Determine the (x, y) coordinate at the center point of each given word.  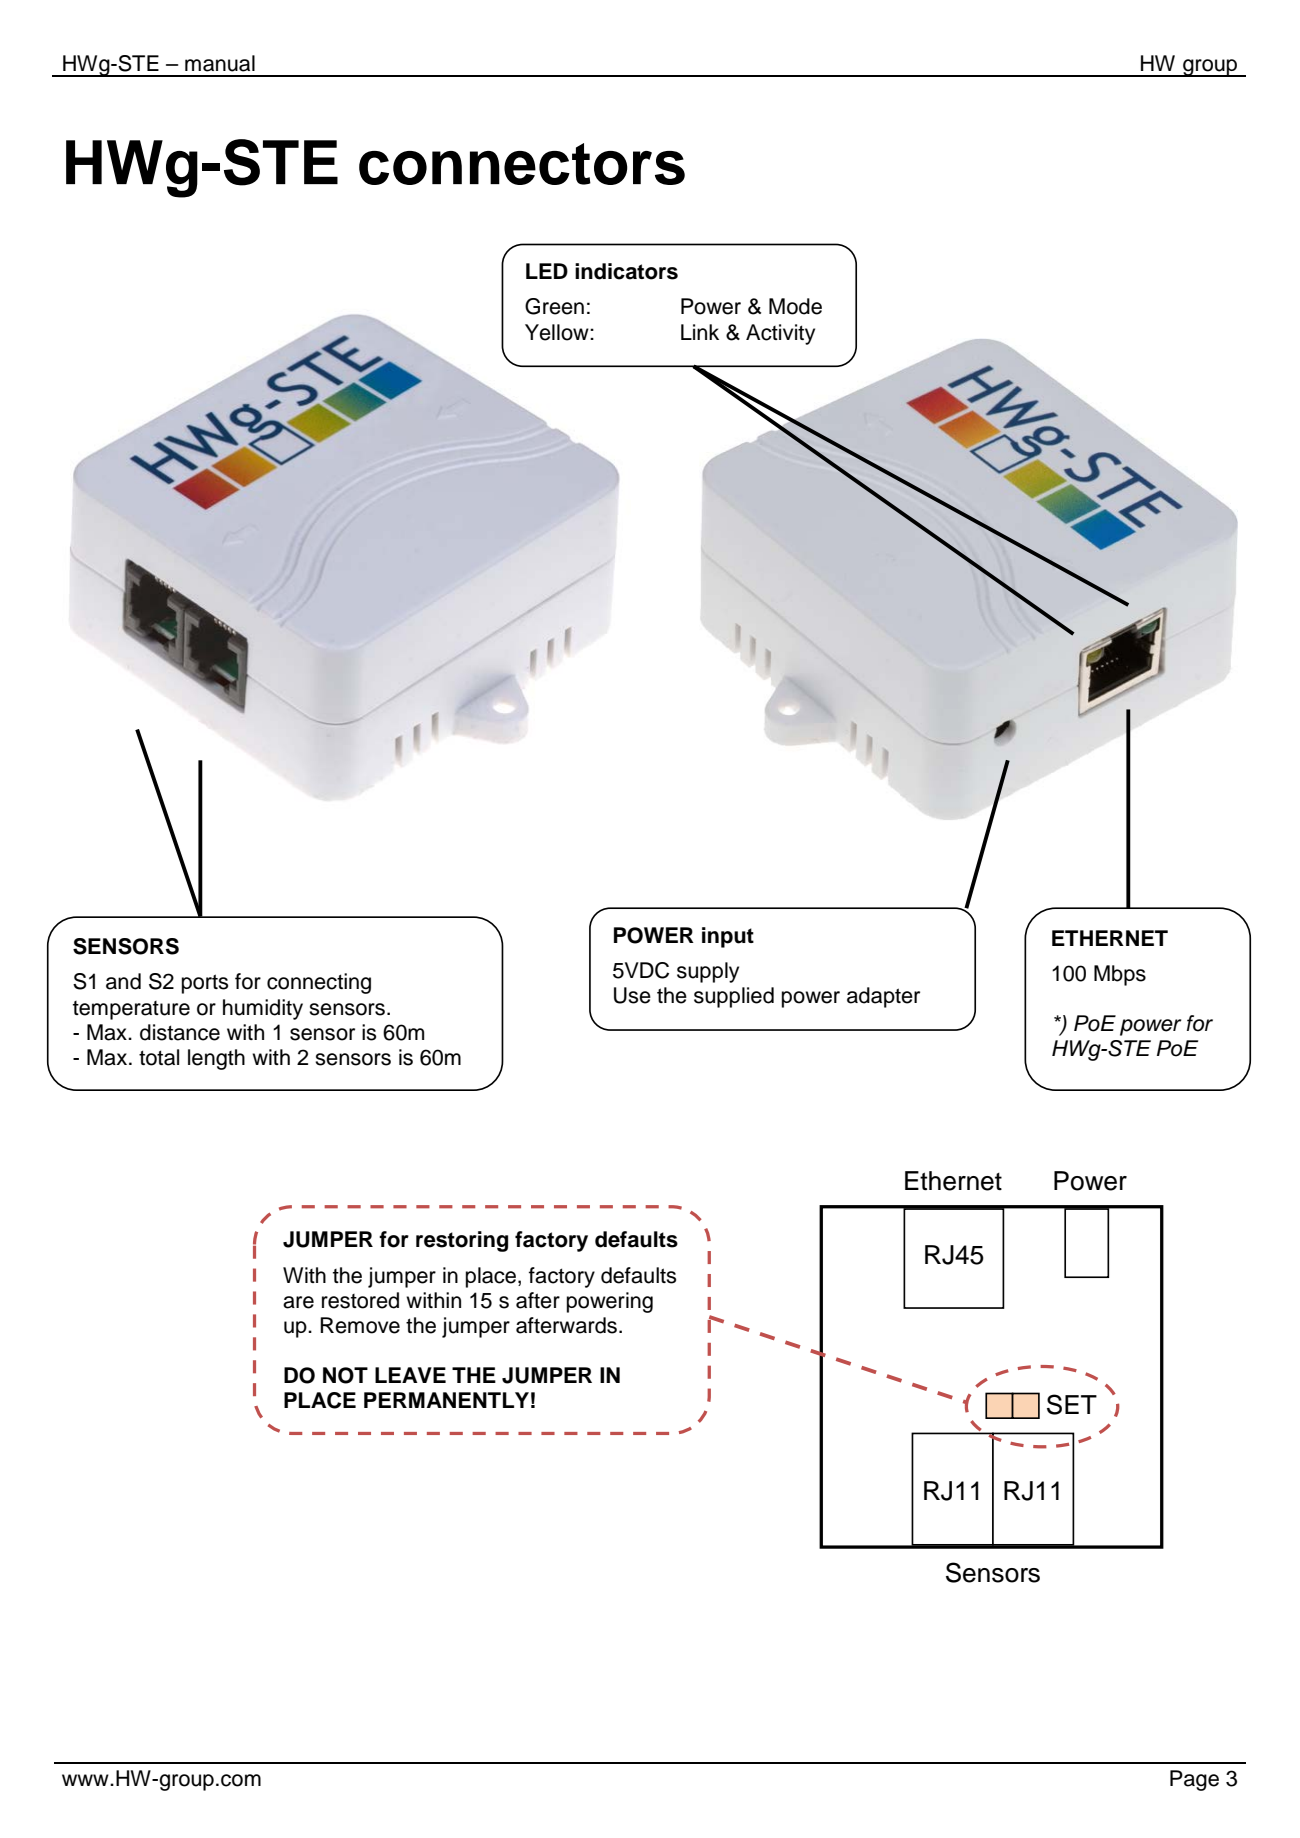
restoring (462, 1241)
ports (205, 984)
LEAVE (410, 1375)
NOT (345, 1375)
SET (1072, 1404)
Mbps (1120, 975)
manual (220, 63)
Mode (795, 306)
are (298, 1302)
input (728, 937)
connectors (522, 164)
